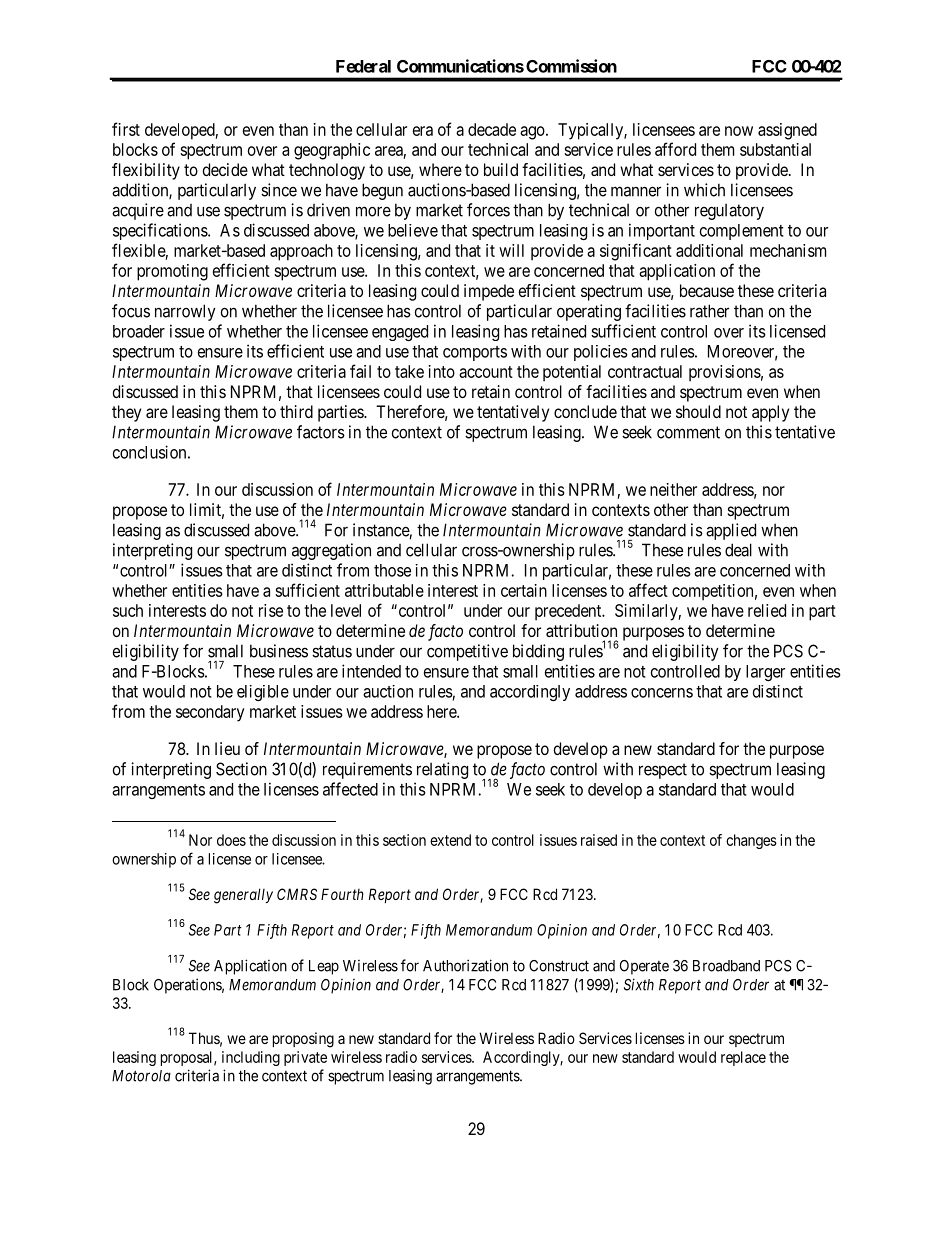 Image resolution: width=952 pixels, height=1233 pixels. What do you see at coordinates (251, 1058) in the image?
I see `including` at bounding box center [251, 1058].
